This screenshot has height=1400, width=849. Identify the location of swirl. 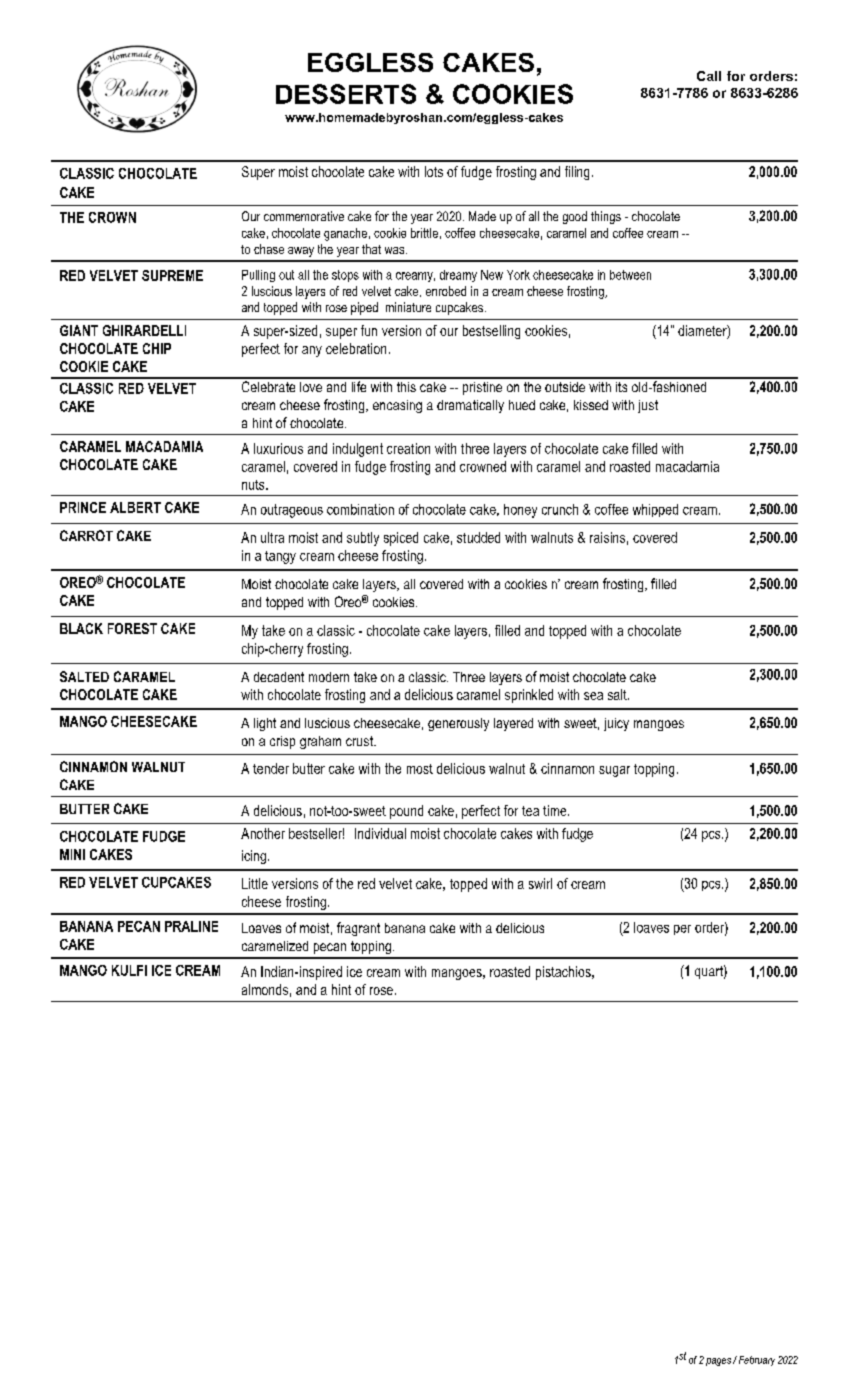
(540, 883).
